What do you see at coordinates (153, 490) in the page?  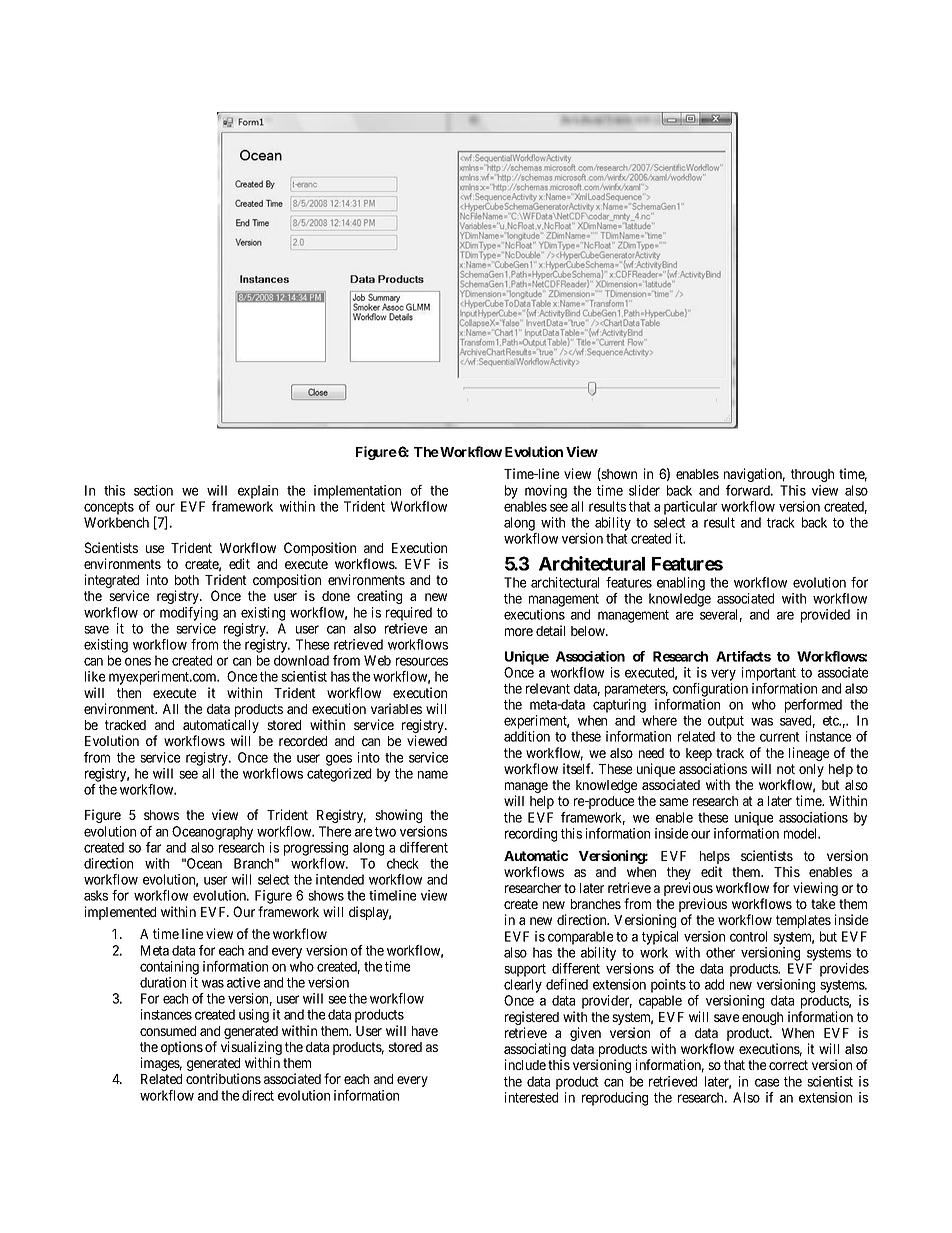 I see `section` at bounding box center [153, 490].
